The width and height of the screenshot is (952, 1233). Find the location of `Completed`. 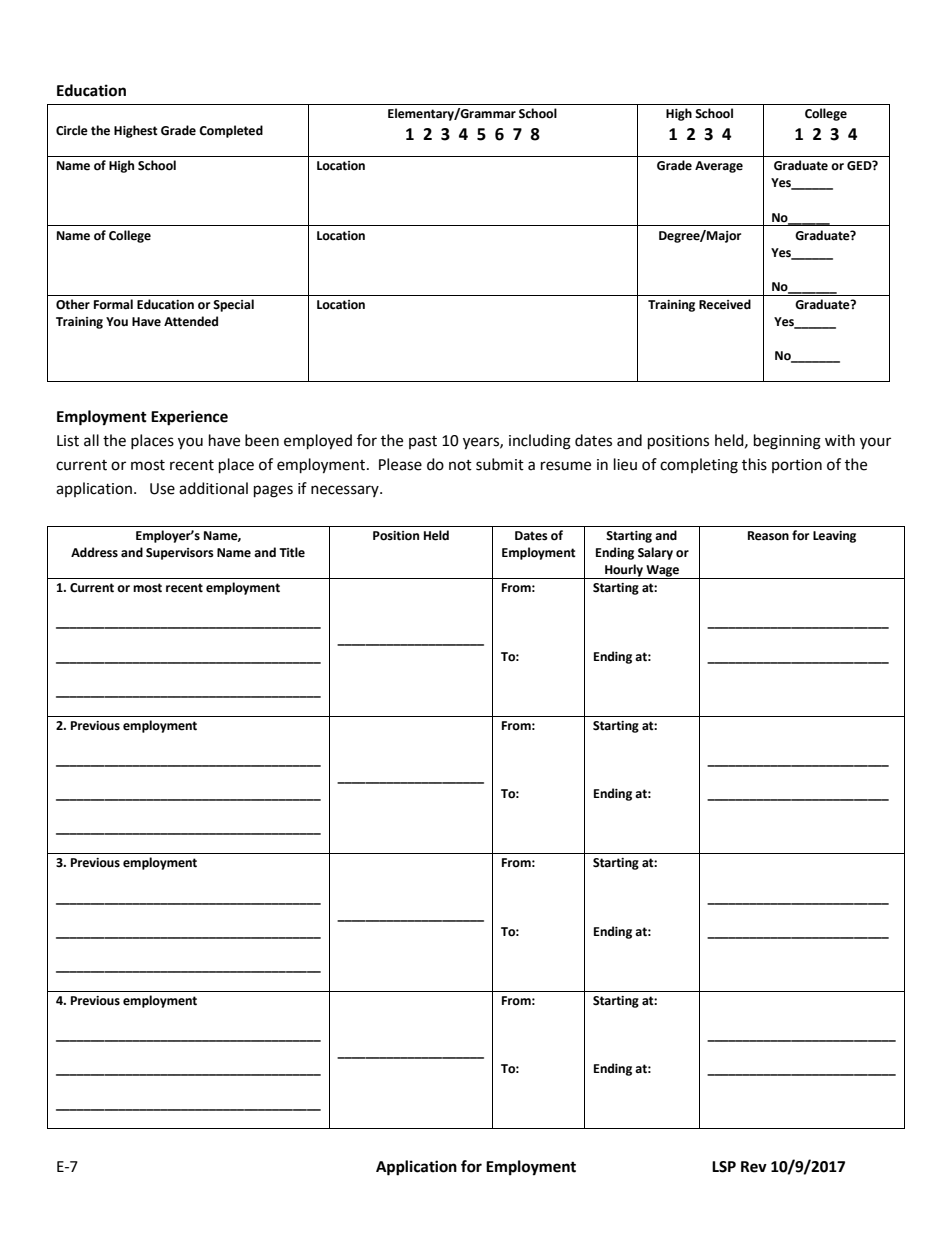

Completed is located at coordinates (231, 131).
